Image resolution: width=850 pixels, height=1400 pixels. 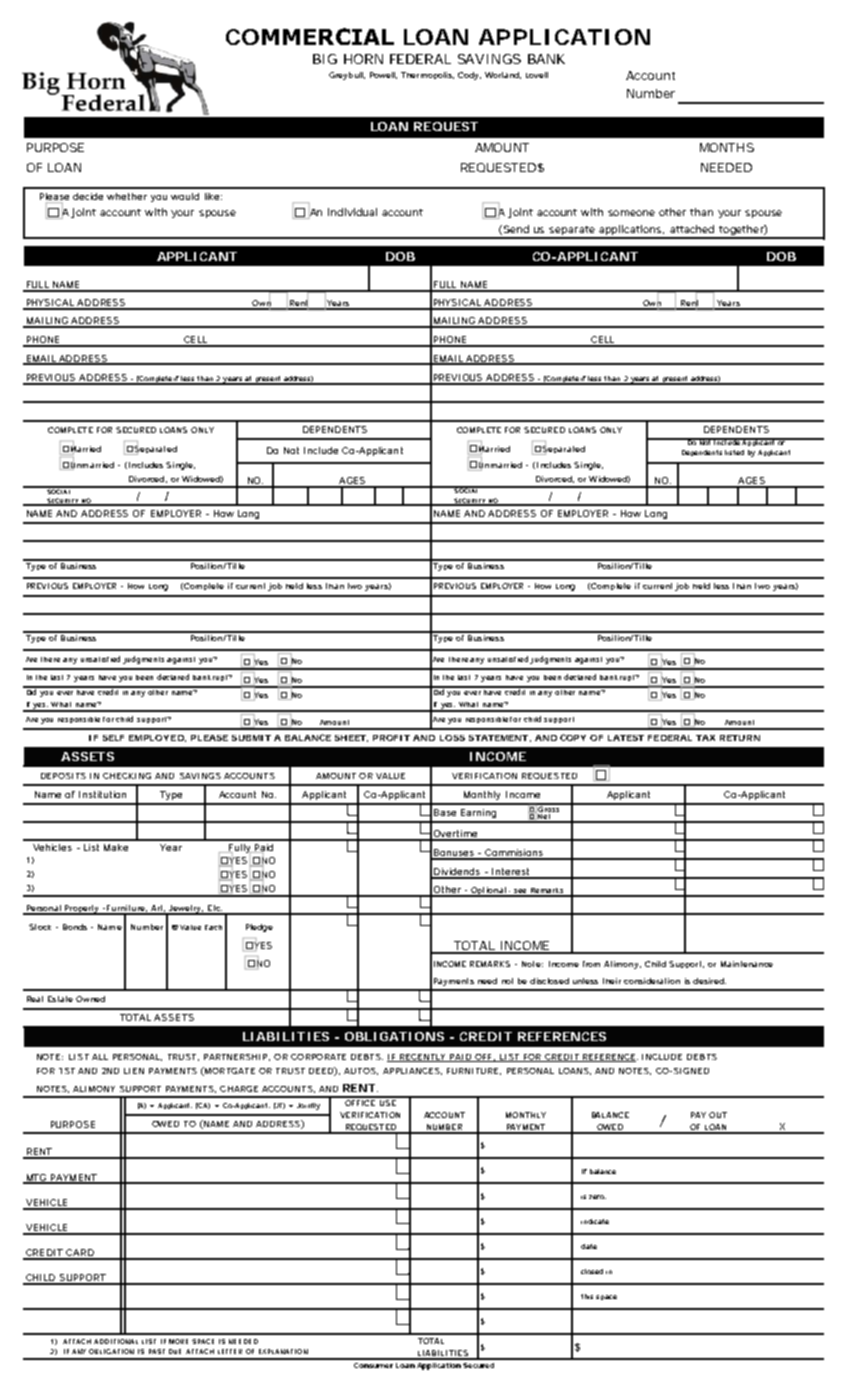 What do you see at coordinates (283, 1351) in the image?
I see `EXPLANATION` at bounding box center [283, 1351].
